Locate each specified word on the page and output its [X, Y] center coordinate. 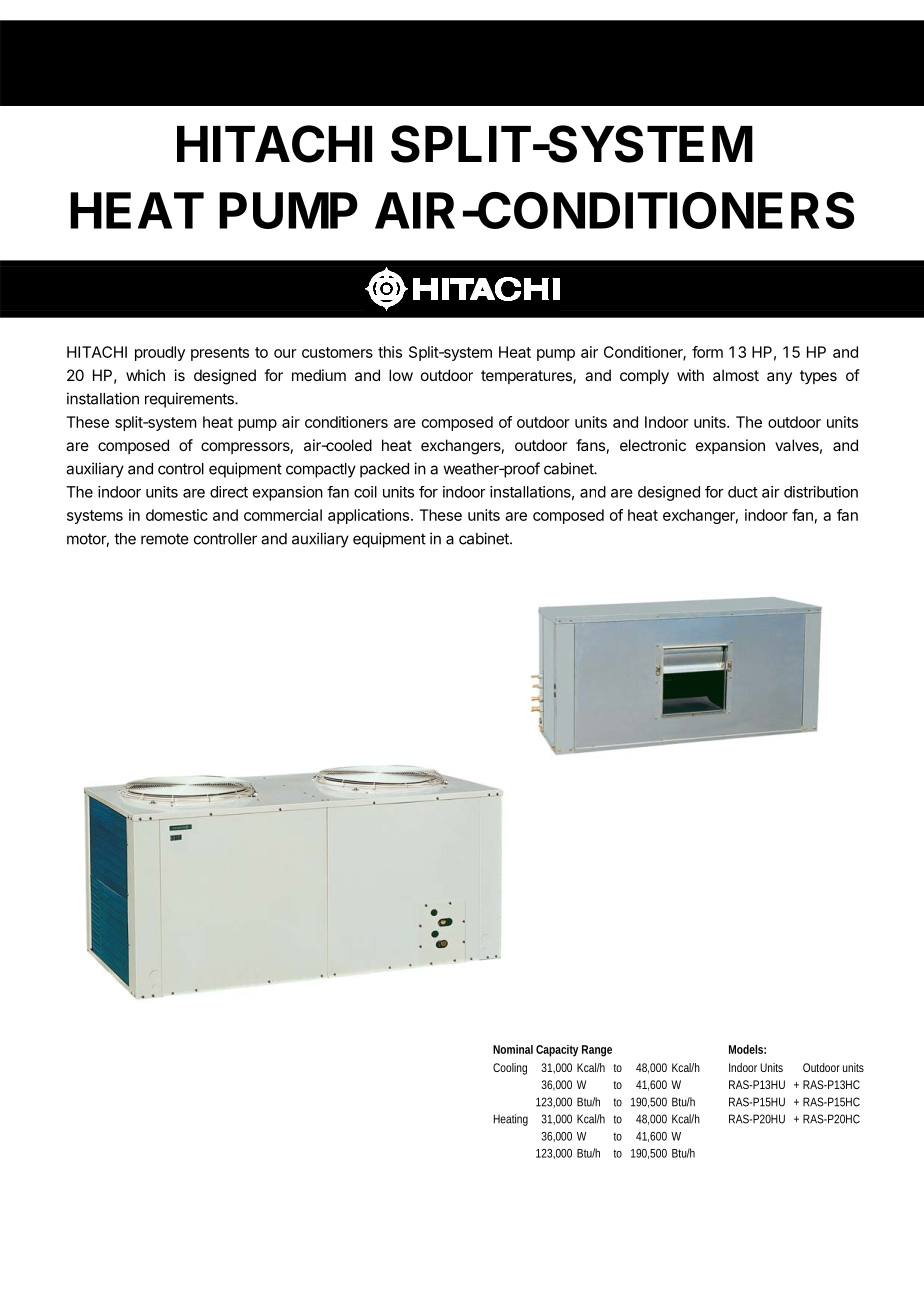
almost [736, 375]
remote [165, 539]
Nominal [513, 1049]
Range [597, 1051]
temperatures [527, 377]
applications [370, 516]
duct [743, 492]
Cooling [510, 1069]
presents [220, 354]
